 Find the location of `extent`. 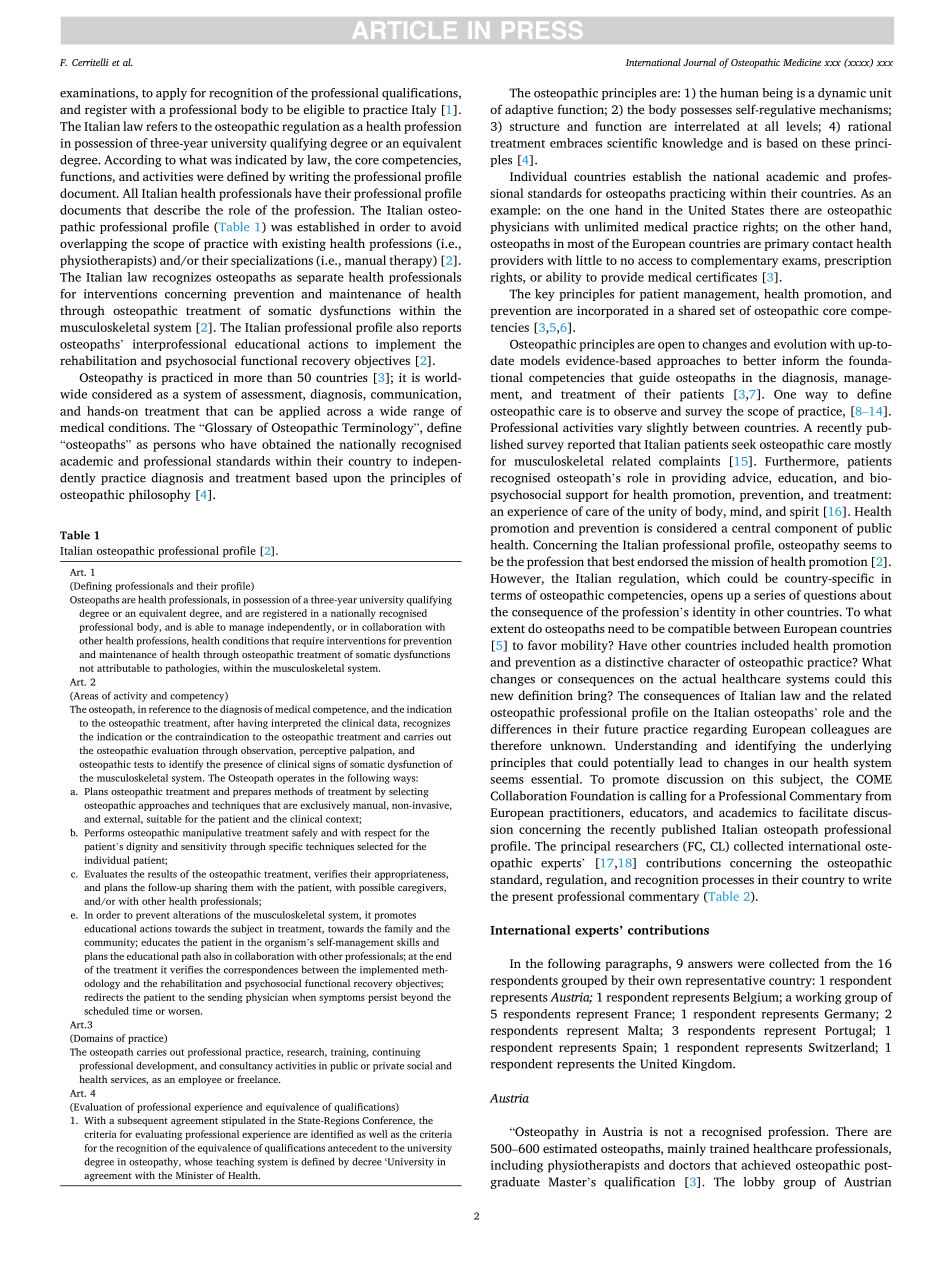

extent is located at coordinates (507, 629).
